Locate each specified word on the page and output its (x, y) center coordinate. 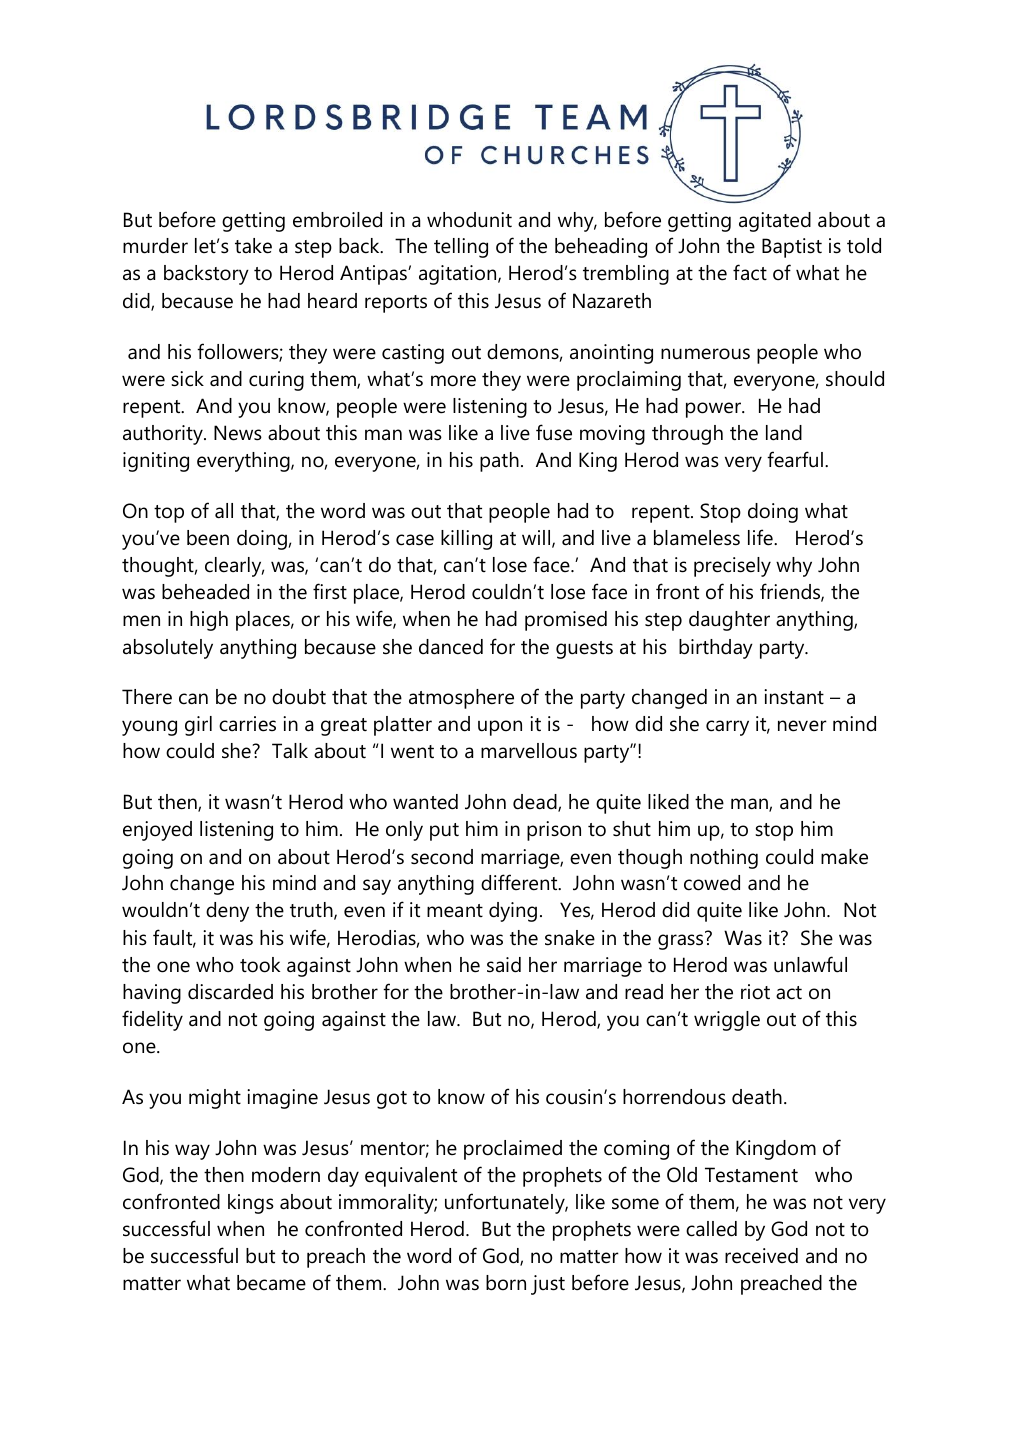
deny (227, 912)
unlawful (810, 964)
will (537, 539)
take (253, 246)
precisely (732, 567)
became (271, 1283)
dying (513, 912)
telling (461, 248)
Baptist (792, 248)
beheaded (205, 592)
